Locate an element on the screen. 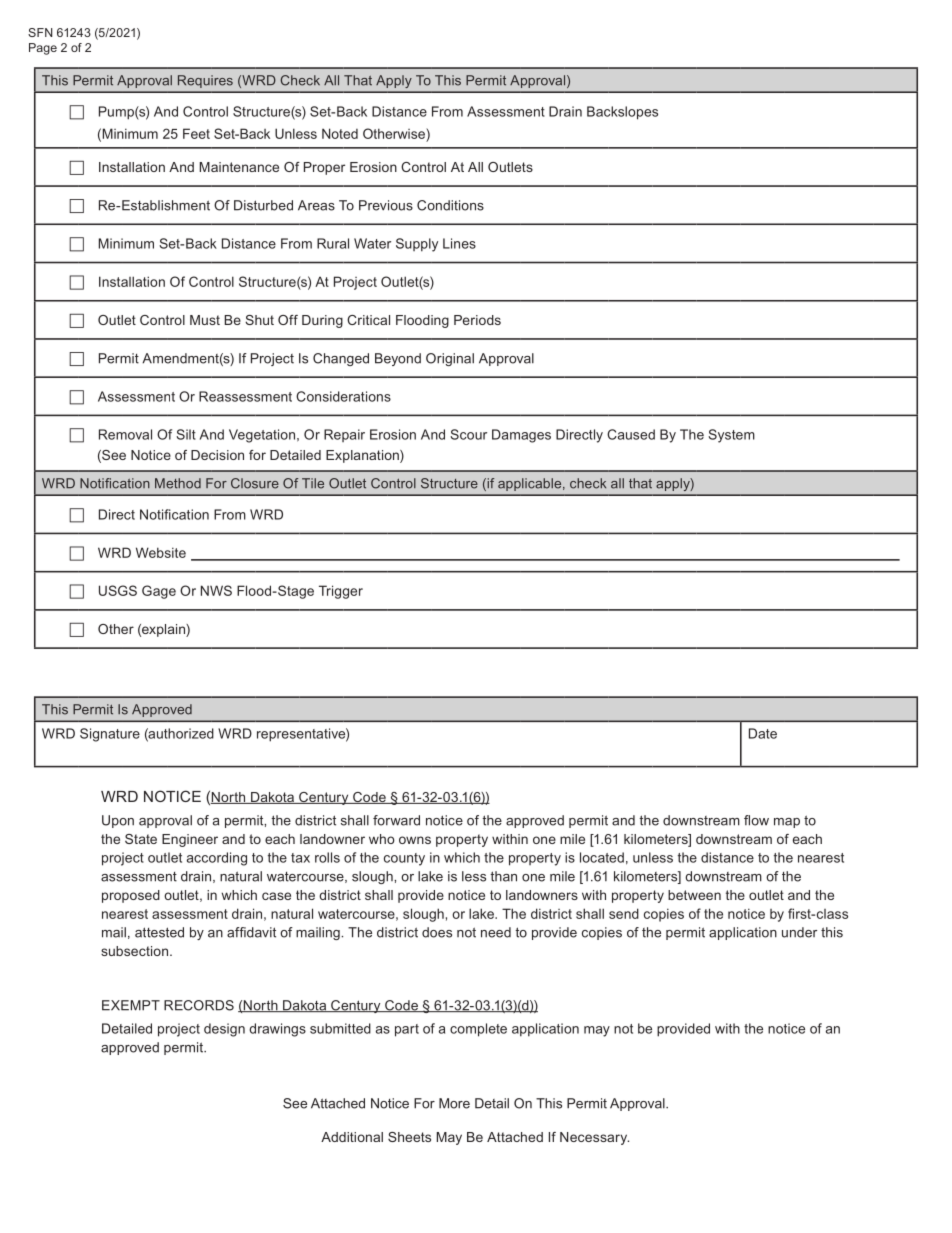  Conditions is located at coordinates (450, 205).
